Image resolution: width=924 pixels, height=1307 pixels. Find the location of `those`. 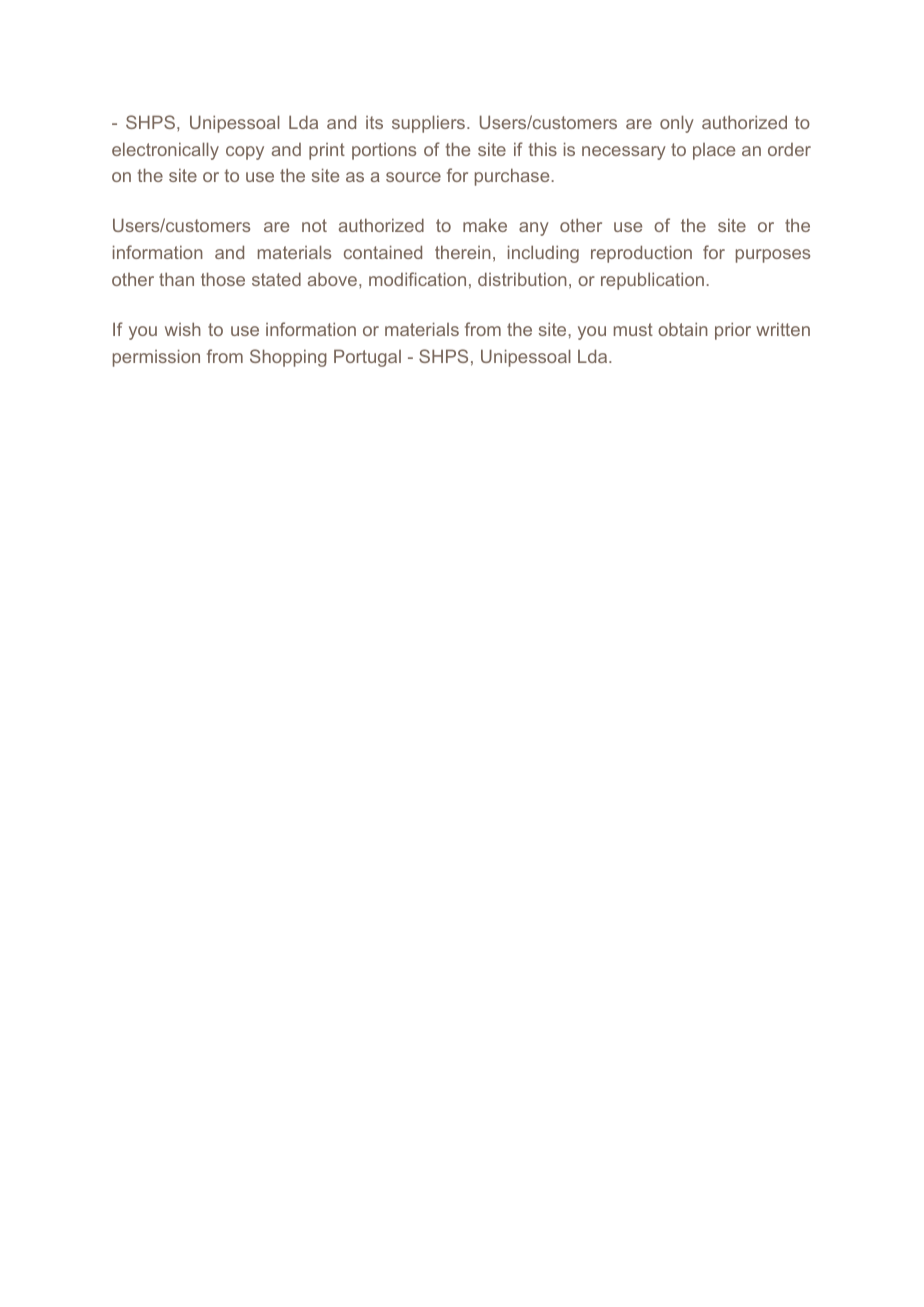

those is located at coordinates (223, 279).
